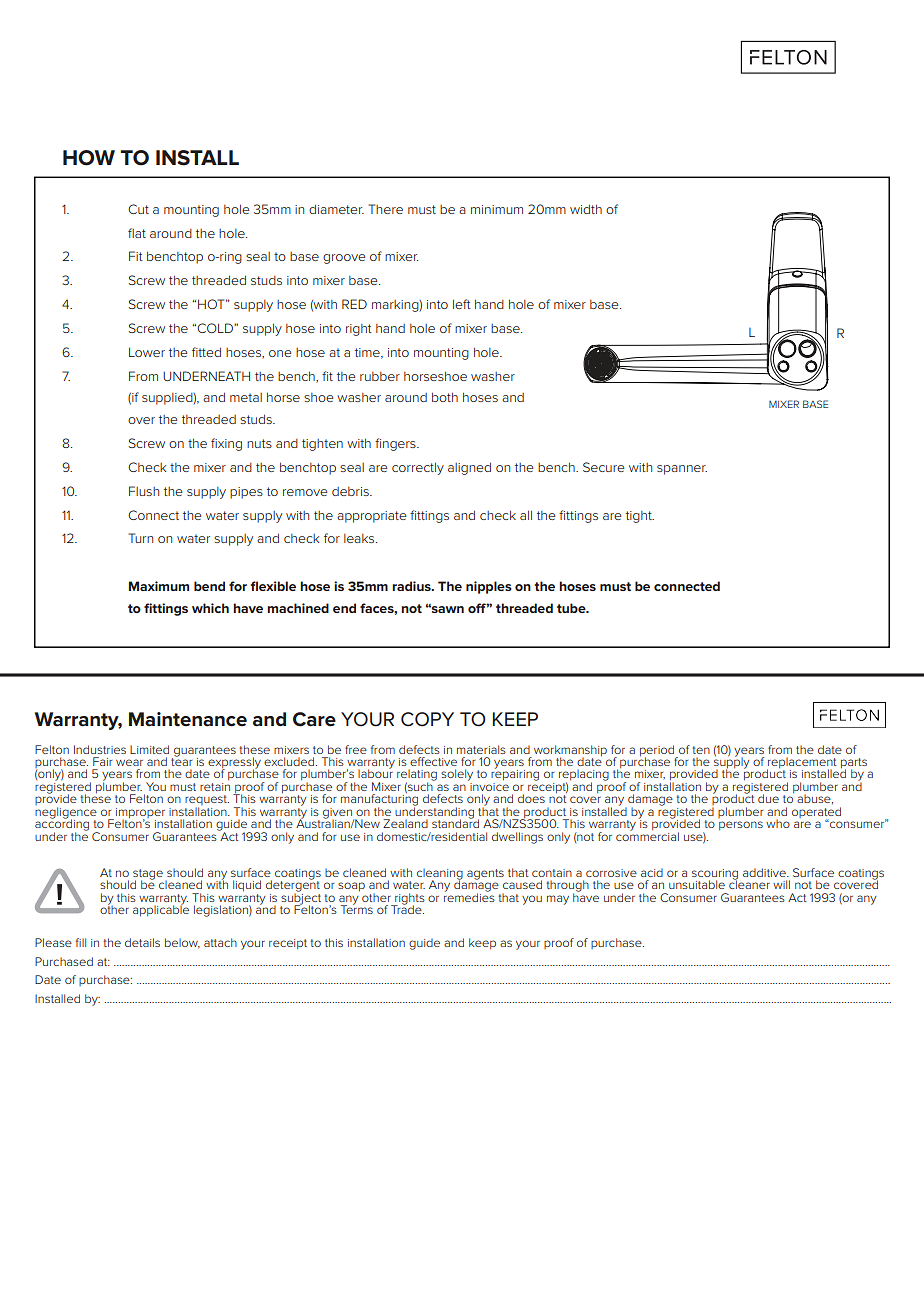 This page has width=924, height=1308. I want to click on applicable, so click(161, 910).
